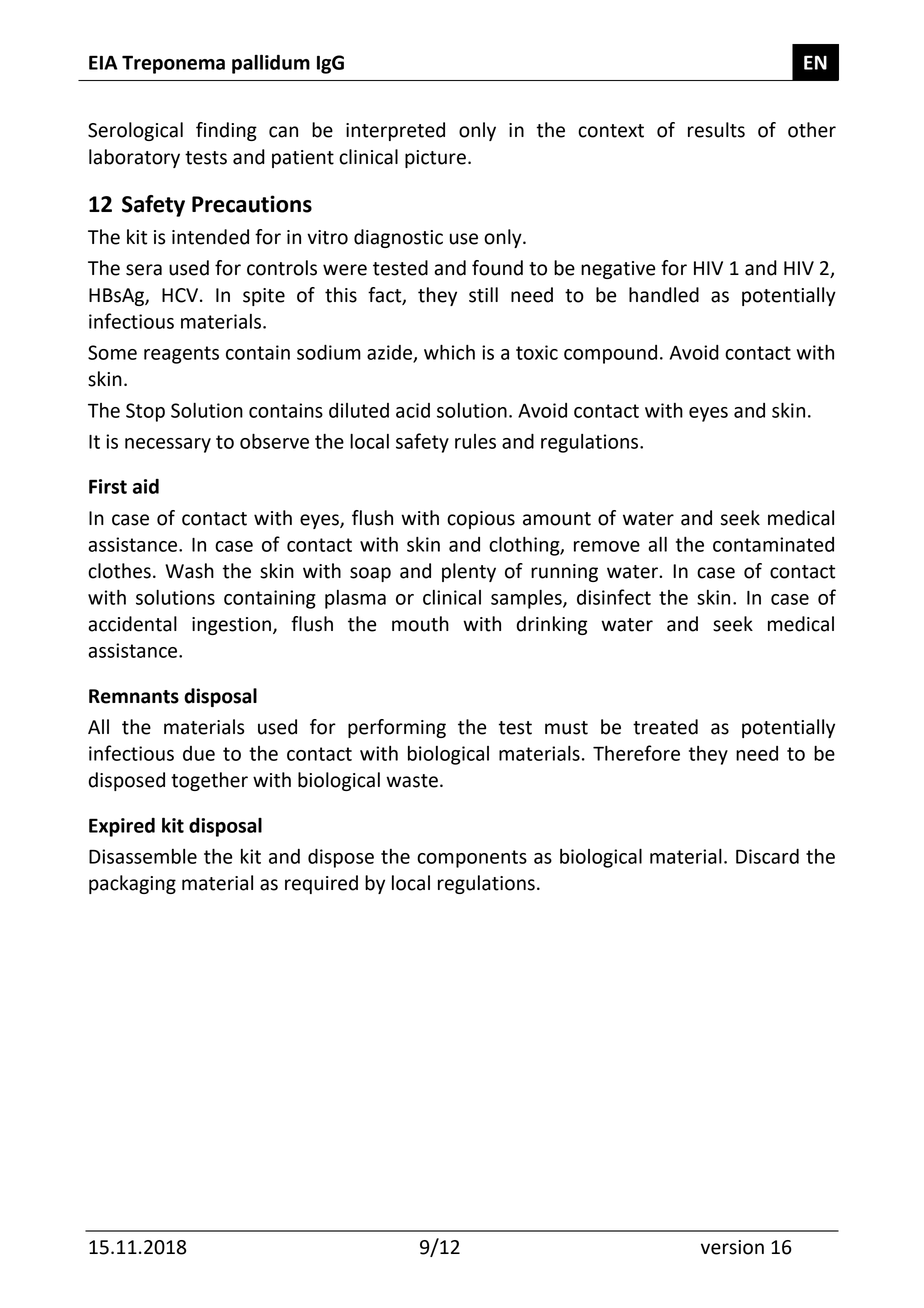  What do you see at coordinates (189, 571) in the screenshot?
I see `Wash` at bounding box center [189, 571].
